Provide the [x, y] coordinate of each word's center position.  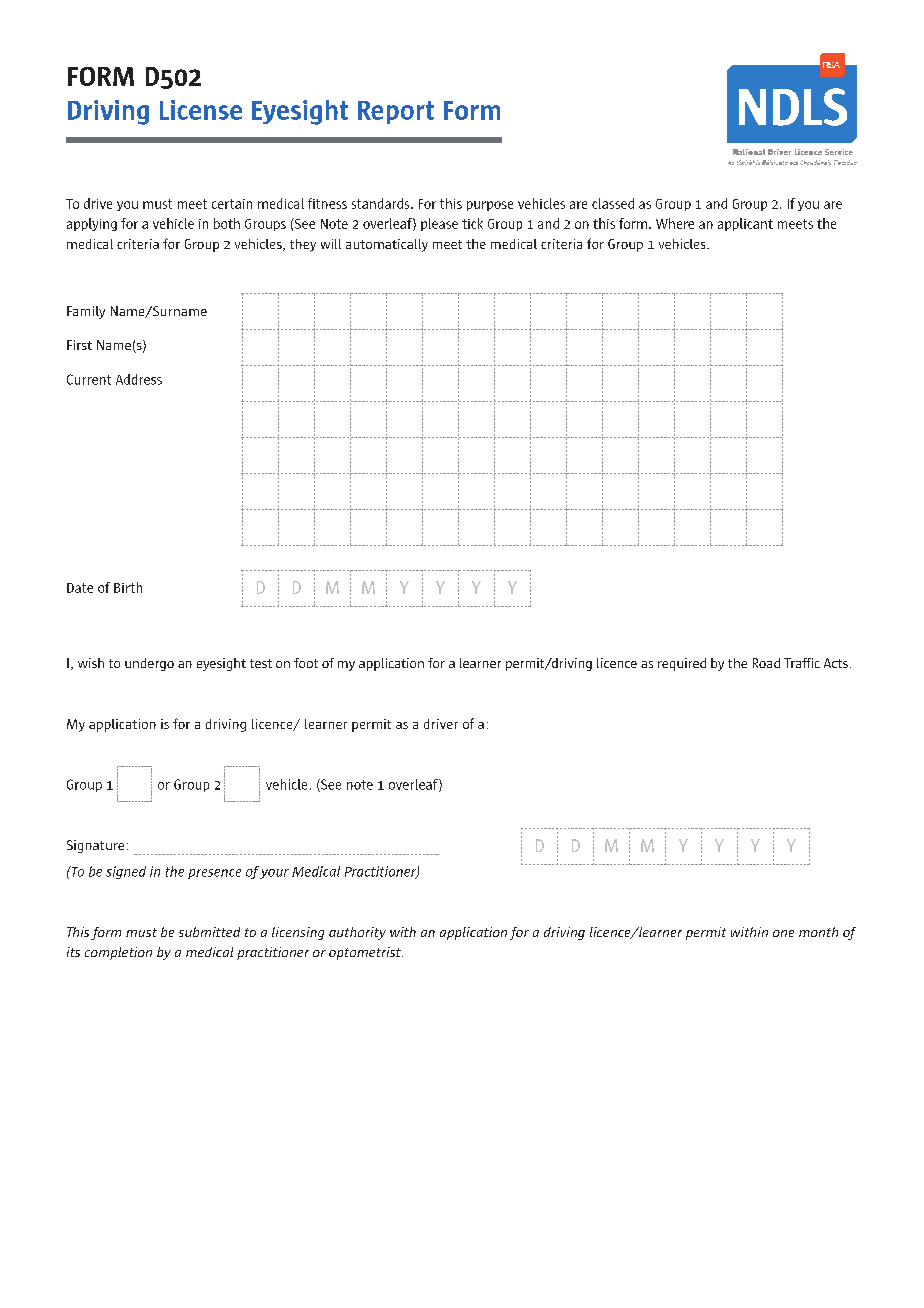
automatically [387, 245]
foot [306, 663]
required [682, 664]
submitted [209, 932]
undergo [149, 664]
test [261, 663]
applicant [745, 224]
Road [766, 663]
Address [139, 379]
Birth [128, 587]
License [201, 110]
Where [675, 223]
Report [396, 112]
